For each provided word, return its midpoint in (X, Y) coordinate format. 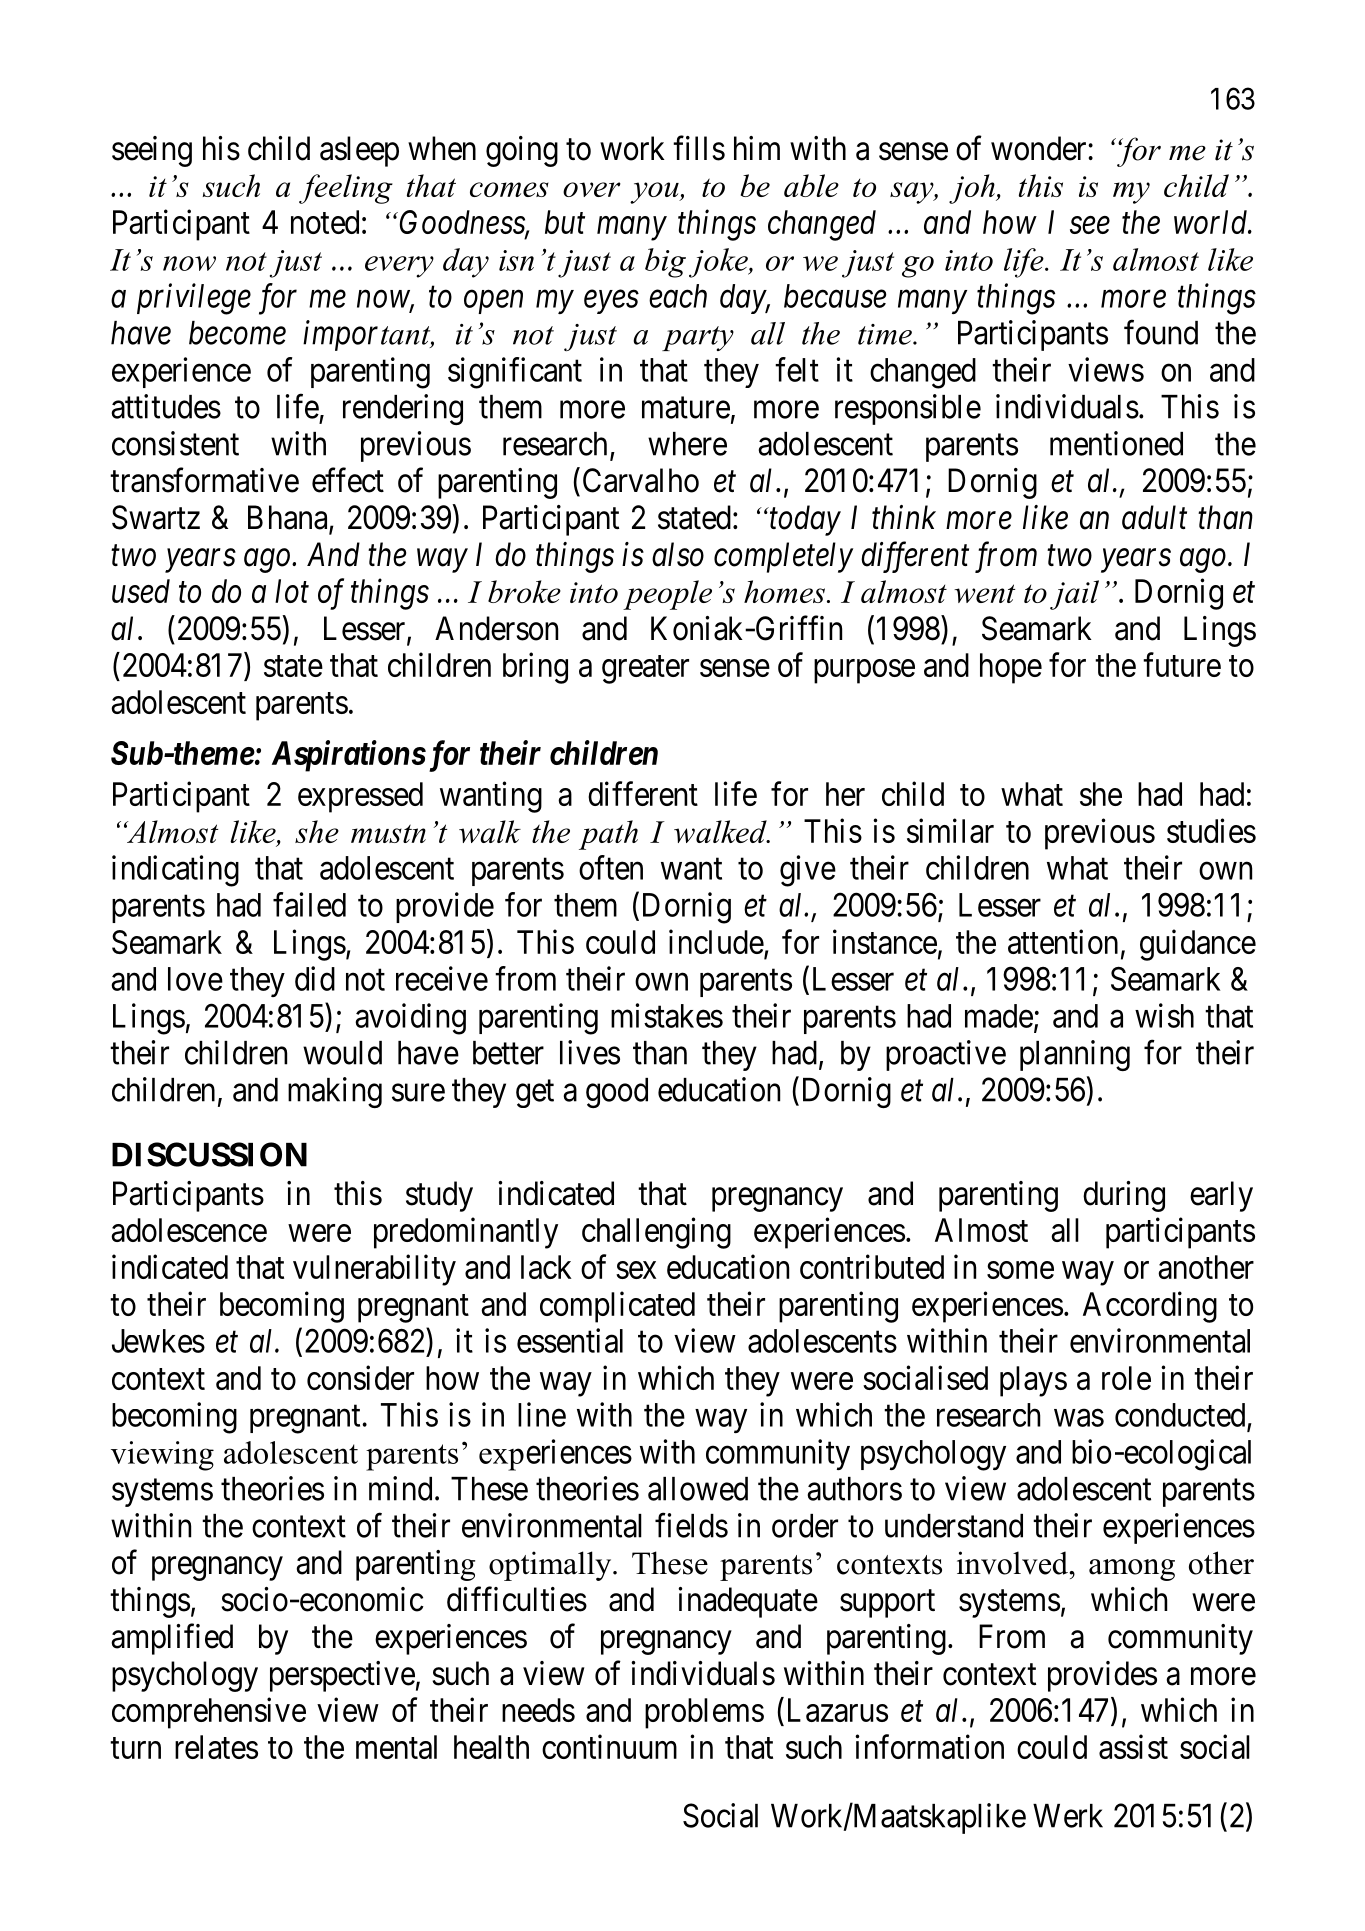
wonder (1040, 148)
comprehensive (209, 1713)
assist (1133, 1746)
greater (645, 670)
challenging (656, 1233)
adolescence (189, 1230)
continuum (609, 1746)
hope (1011, 668)
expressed (360, 797)
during (1124, 1196)
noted (325, 222)
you (655, 193)
